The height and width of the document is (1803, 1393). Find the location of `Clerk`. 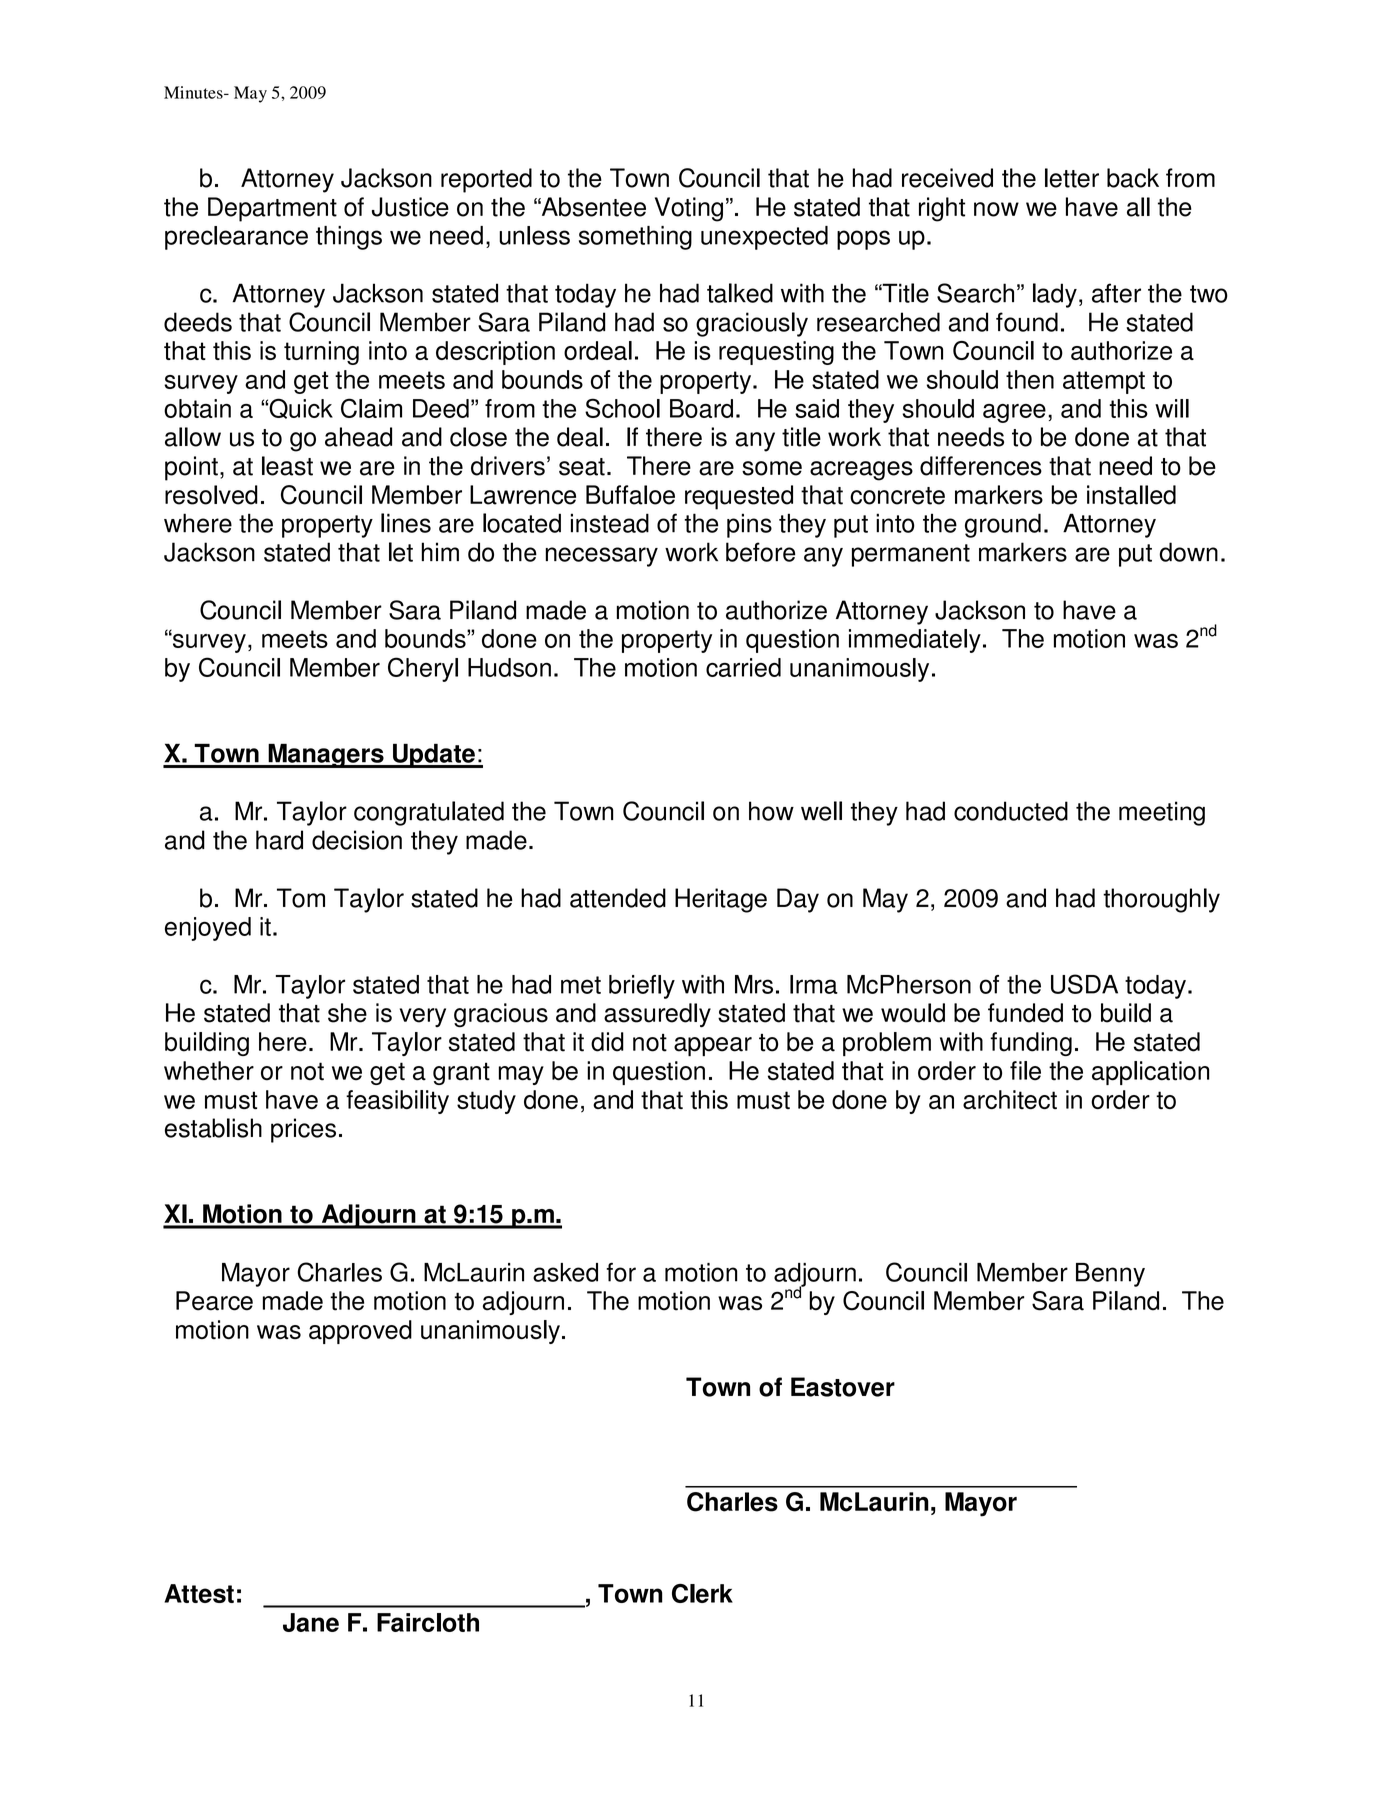

Clerk is located at coordinates (702, 1593).
